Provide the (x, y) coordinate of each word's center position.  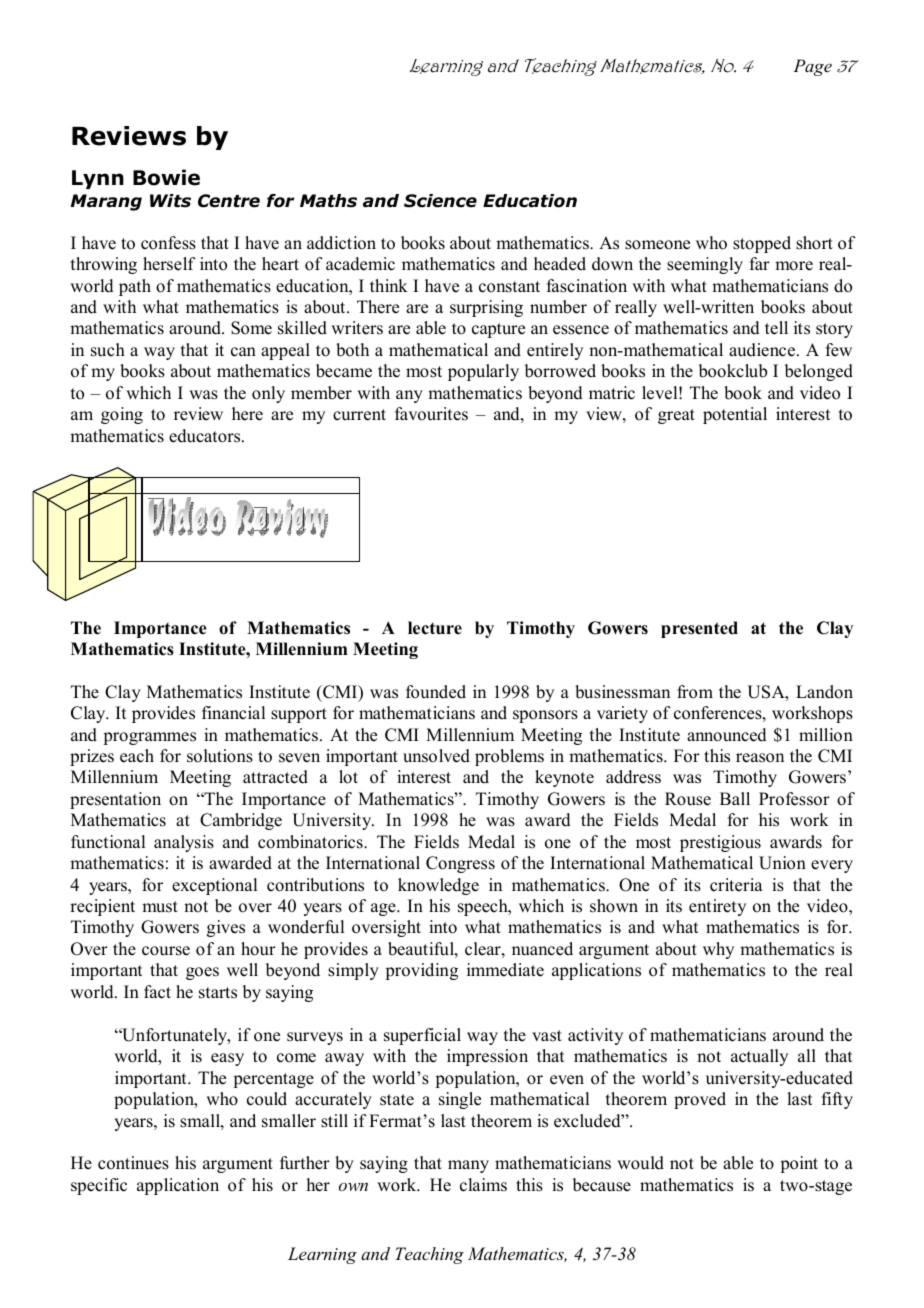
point (799, 1164)
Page (812, 67)
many (468, 1166)
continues (133, 1163)
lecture (435, 628)
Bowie (166, 177)
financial (233, 713)
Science (440, 201)
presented (699, 629)
